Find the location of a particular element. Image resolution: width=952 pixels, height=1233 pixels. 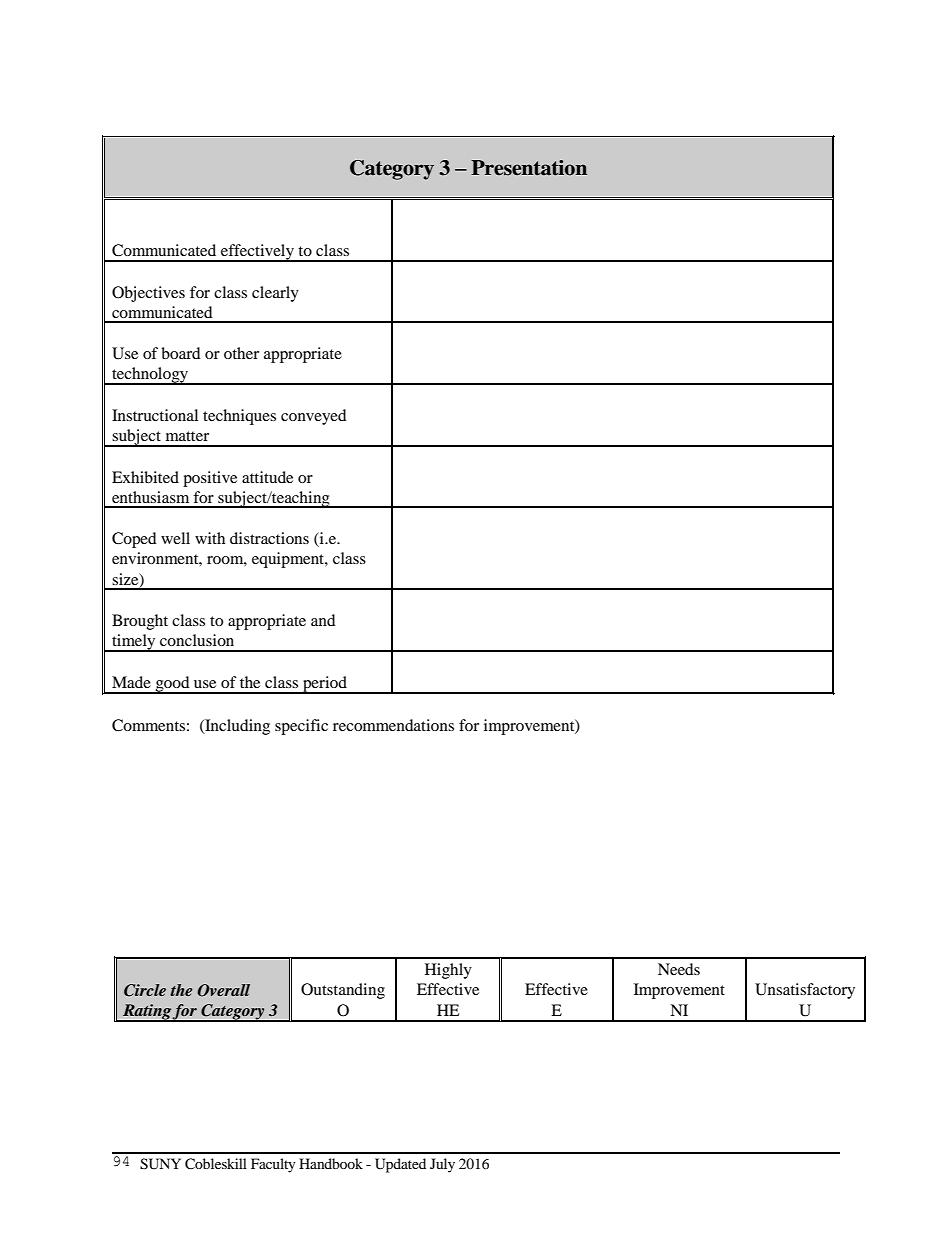

July is located at coordinates (442, 1165).
